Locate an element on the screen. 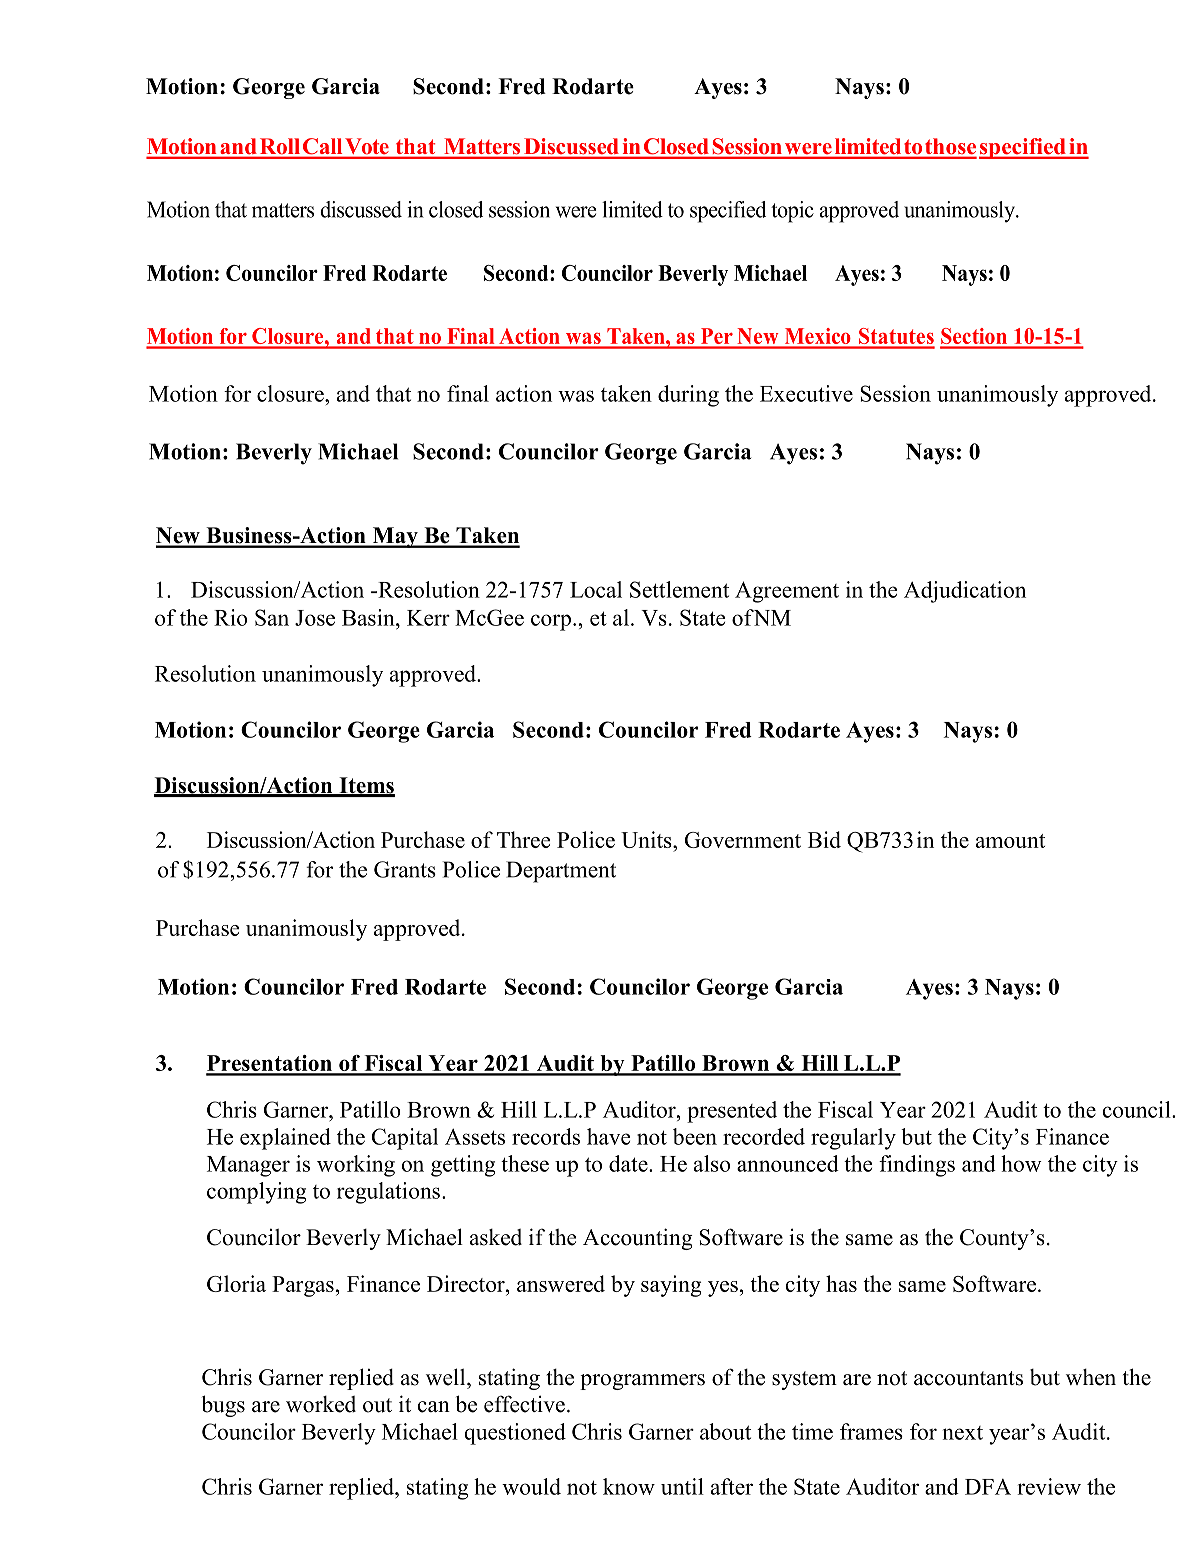 The image size is (1197, 1550). Settlement is located at coordinates (679, 589).
